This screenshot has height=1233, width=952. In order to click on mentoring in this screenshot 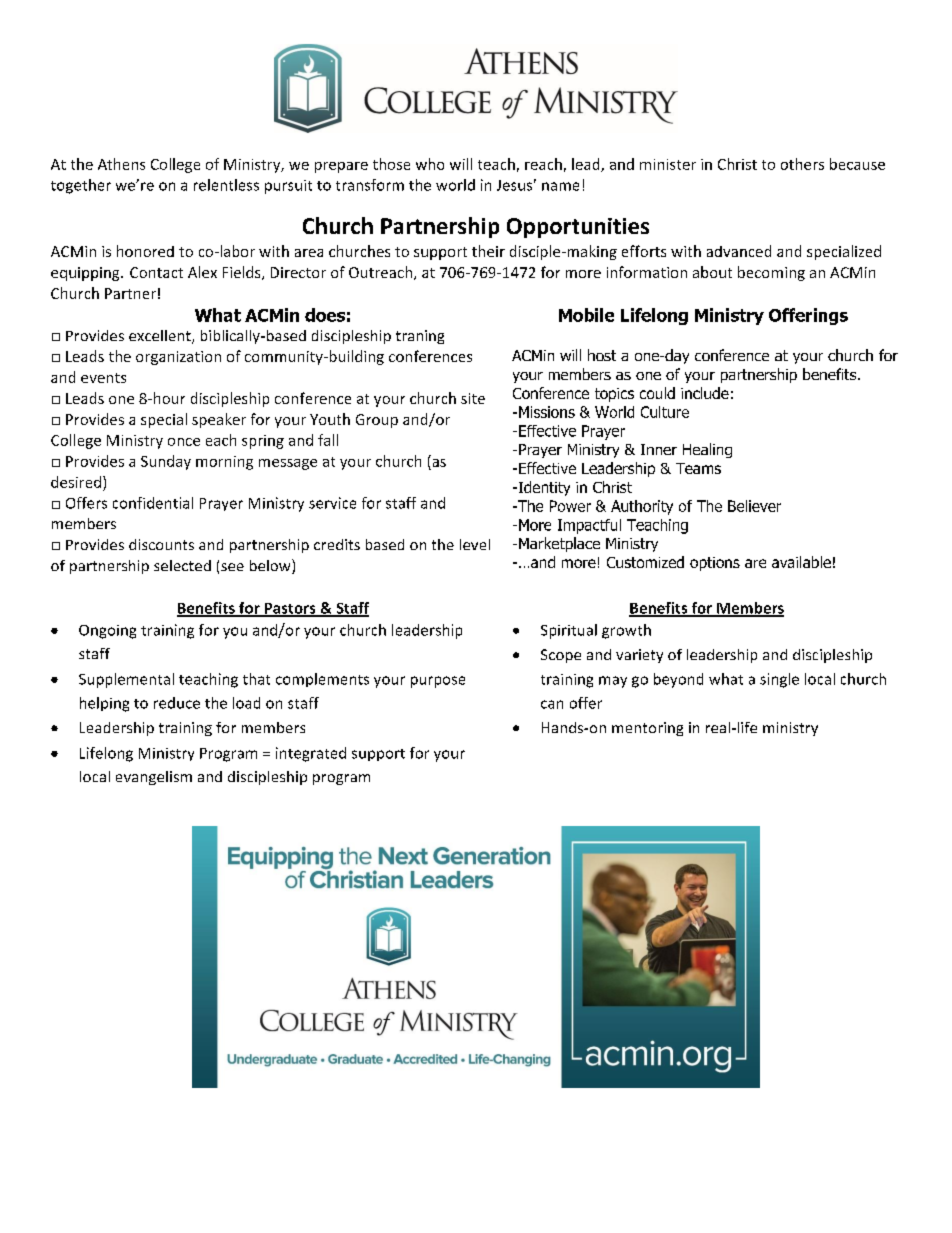, I will do `click(647, 729)`.
